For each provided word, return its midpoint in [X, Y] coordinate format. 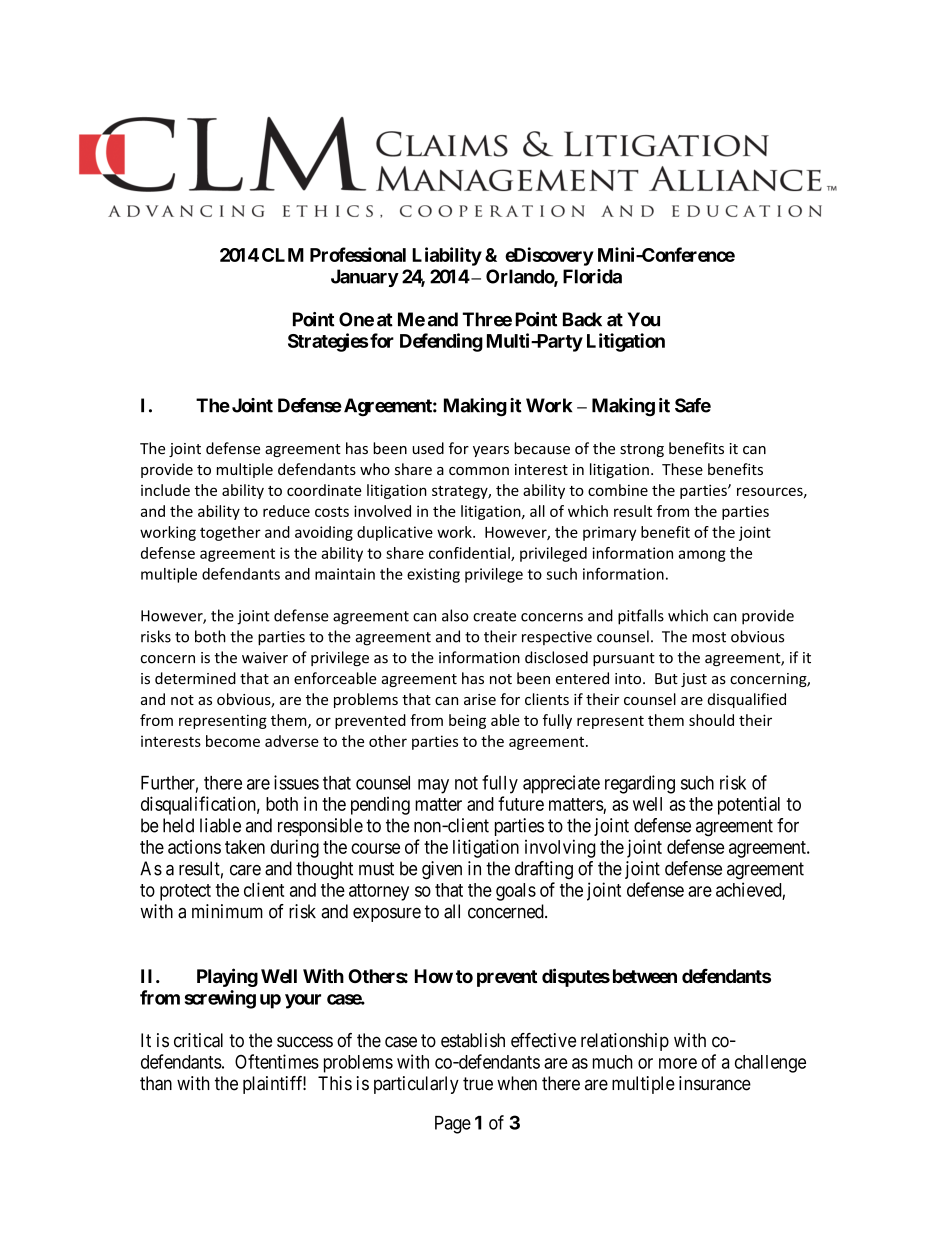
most [709, 637]
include [165, 490]
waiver [265, 658]
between [645, 976]
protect [185, 892]
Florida [592, 276]
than [156, 1083]
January [365, 278]
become [233, 741]
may [433, 786]
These [682, 469]
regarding [640, 784]
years [491, 451]
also [455, 615]
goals [516, 892]
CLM [283, 255]
